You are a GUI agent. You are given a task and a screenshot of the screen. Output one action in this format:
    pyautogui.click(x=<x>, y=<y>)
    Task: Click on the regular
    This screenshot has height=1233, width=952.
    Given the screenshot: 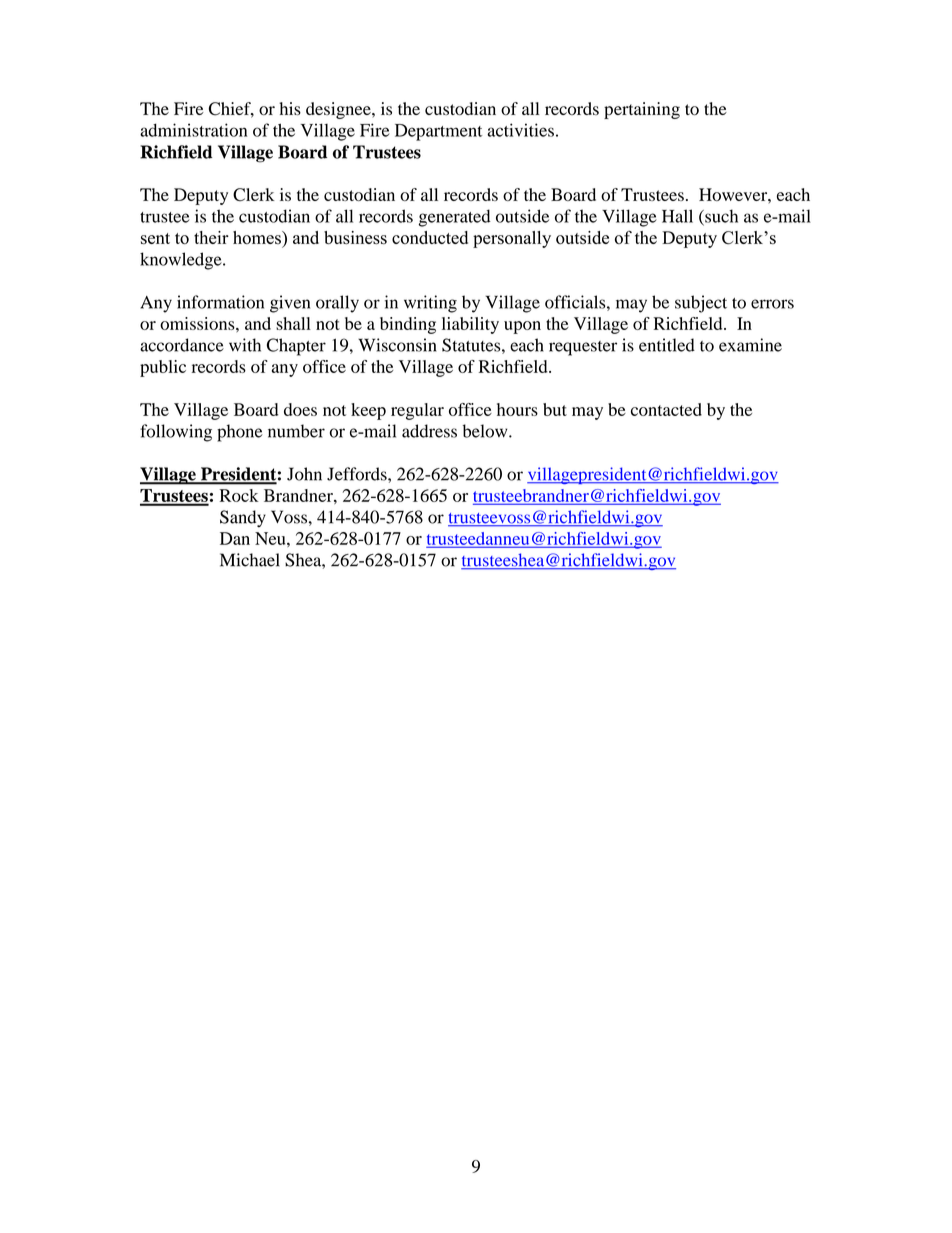 What is the action you would take?
    pyautogui.click(x=417, y=411)
